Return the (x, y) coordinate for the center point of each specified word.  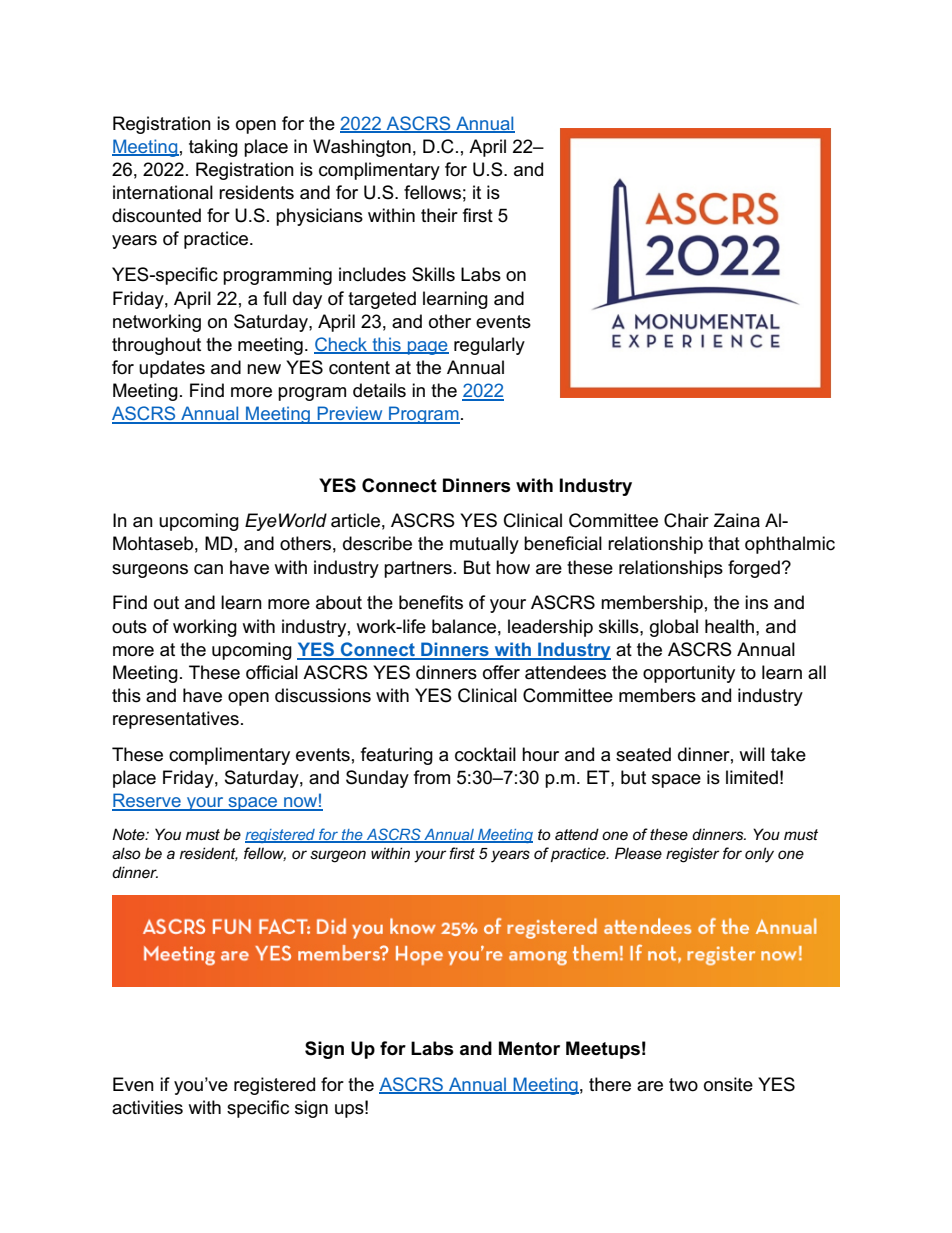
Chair (686, 520)
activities (147, 1107)
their (439, 215)
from (432, 777)
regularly (489, 346)
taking (213, 148)
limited (752, 777)
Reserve (147, 801)
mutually (484, 545)
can (208, 569)
